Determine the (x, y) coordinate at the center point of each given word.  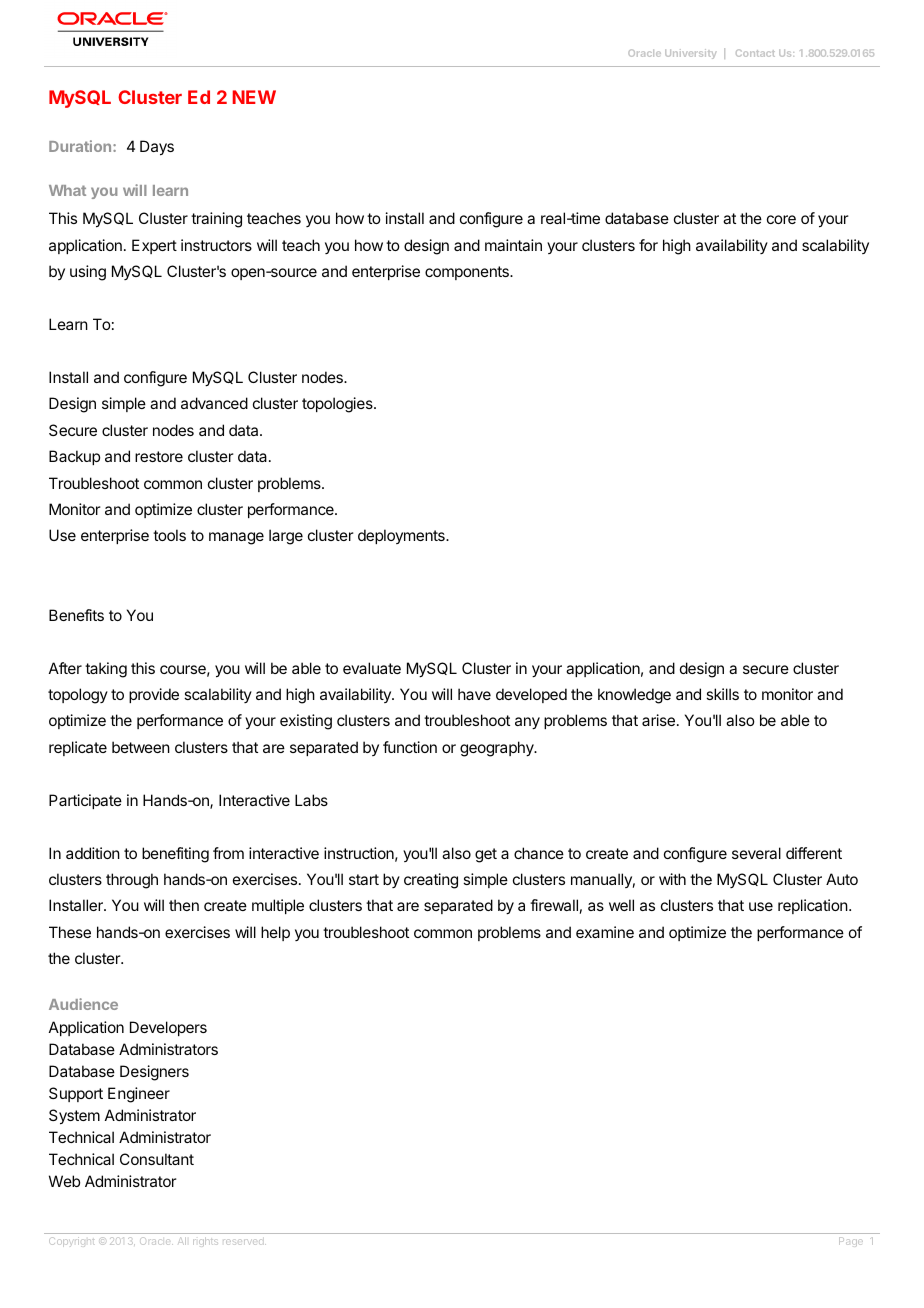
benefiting (175, 855)
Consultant (157, 1159)
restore (159, 456)
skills (722, 694)
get (486, 855)
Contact (755, 53)
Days (157, 148)
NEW (254, 97)
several (756, 853)
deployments (402, 536)
